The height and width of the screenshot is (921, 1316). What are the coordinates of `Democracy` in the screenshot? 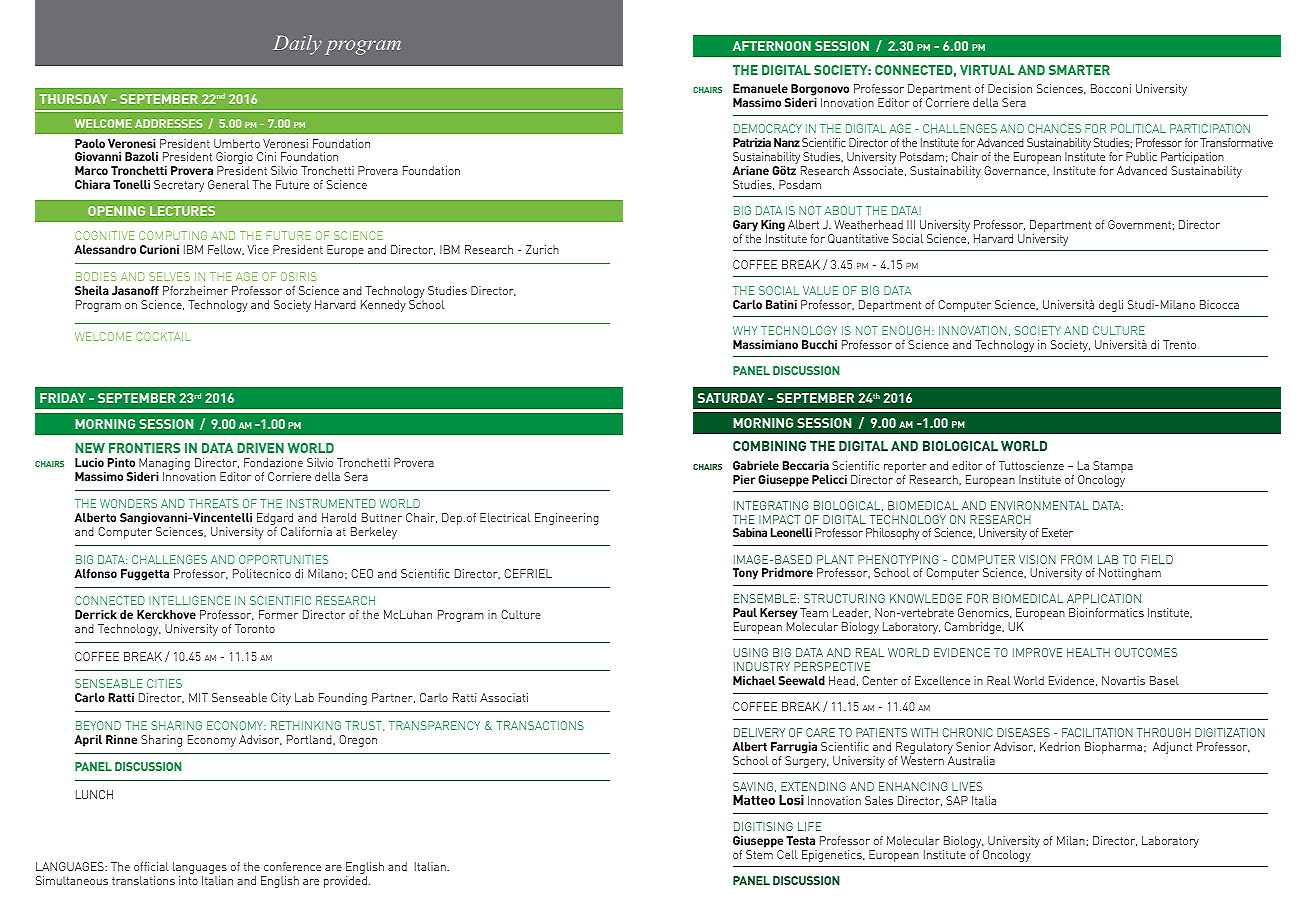 It's located at (768, 128).
